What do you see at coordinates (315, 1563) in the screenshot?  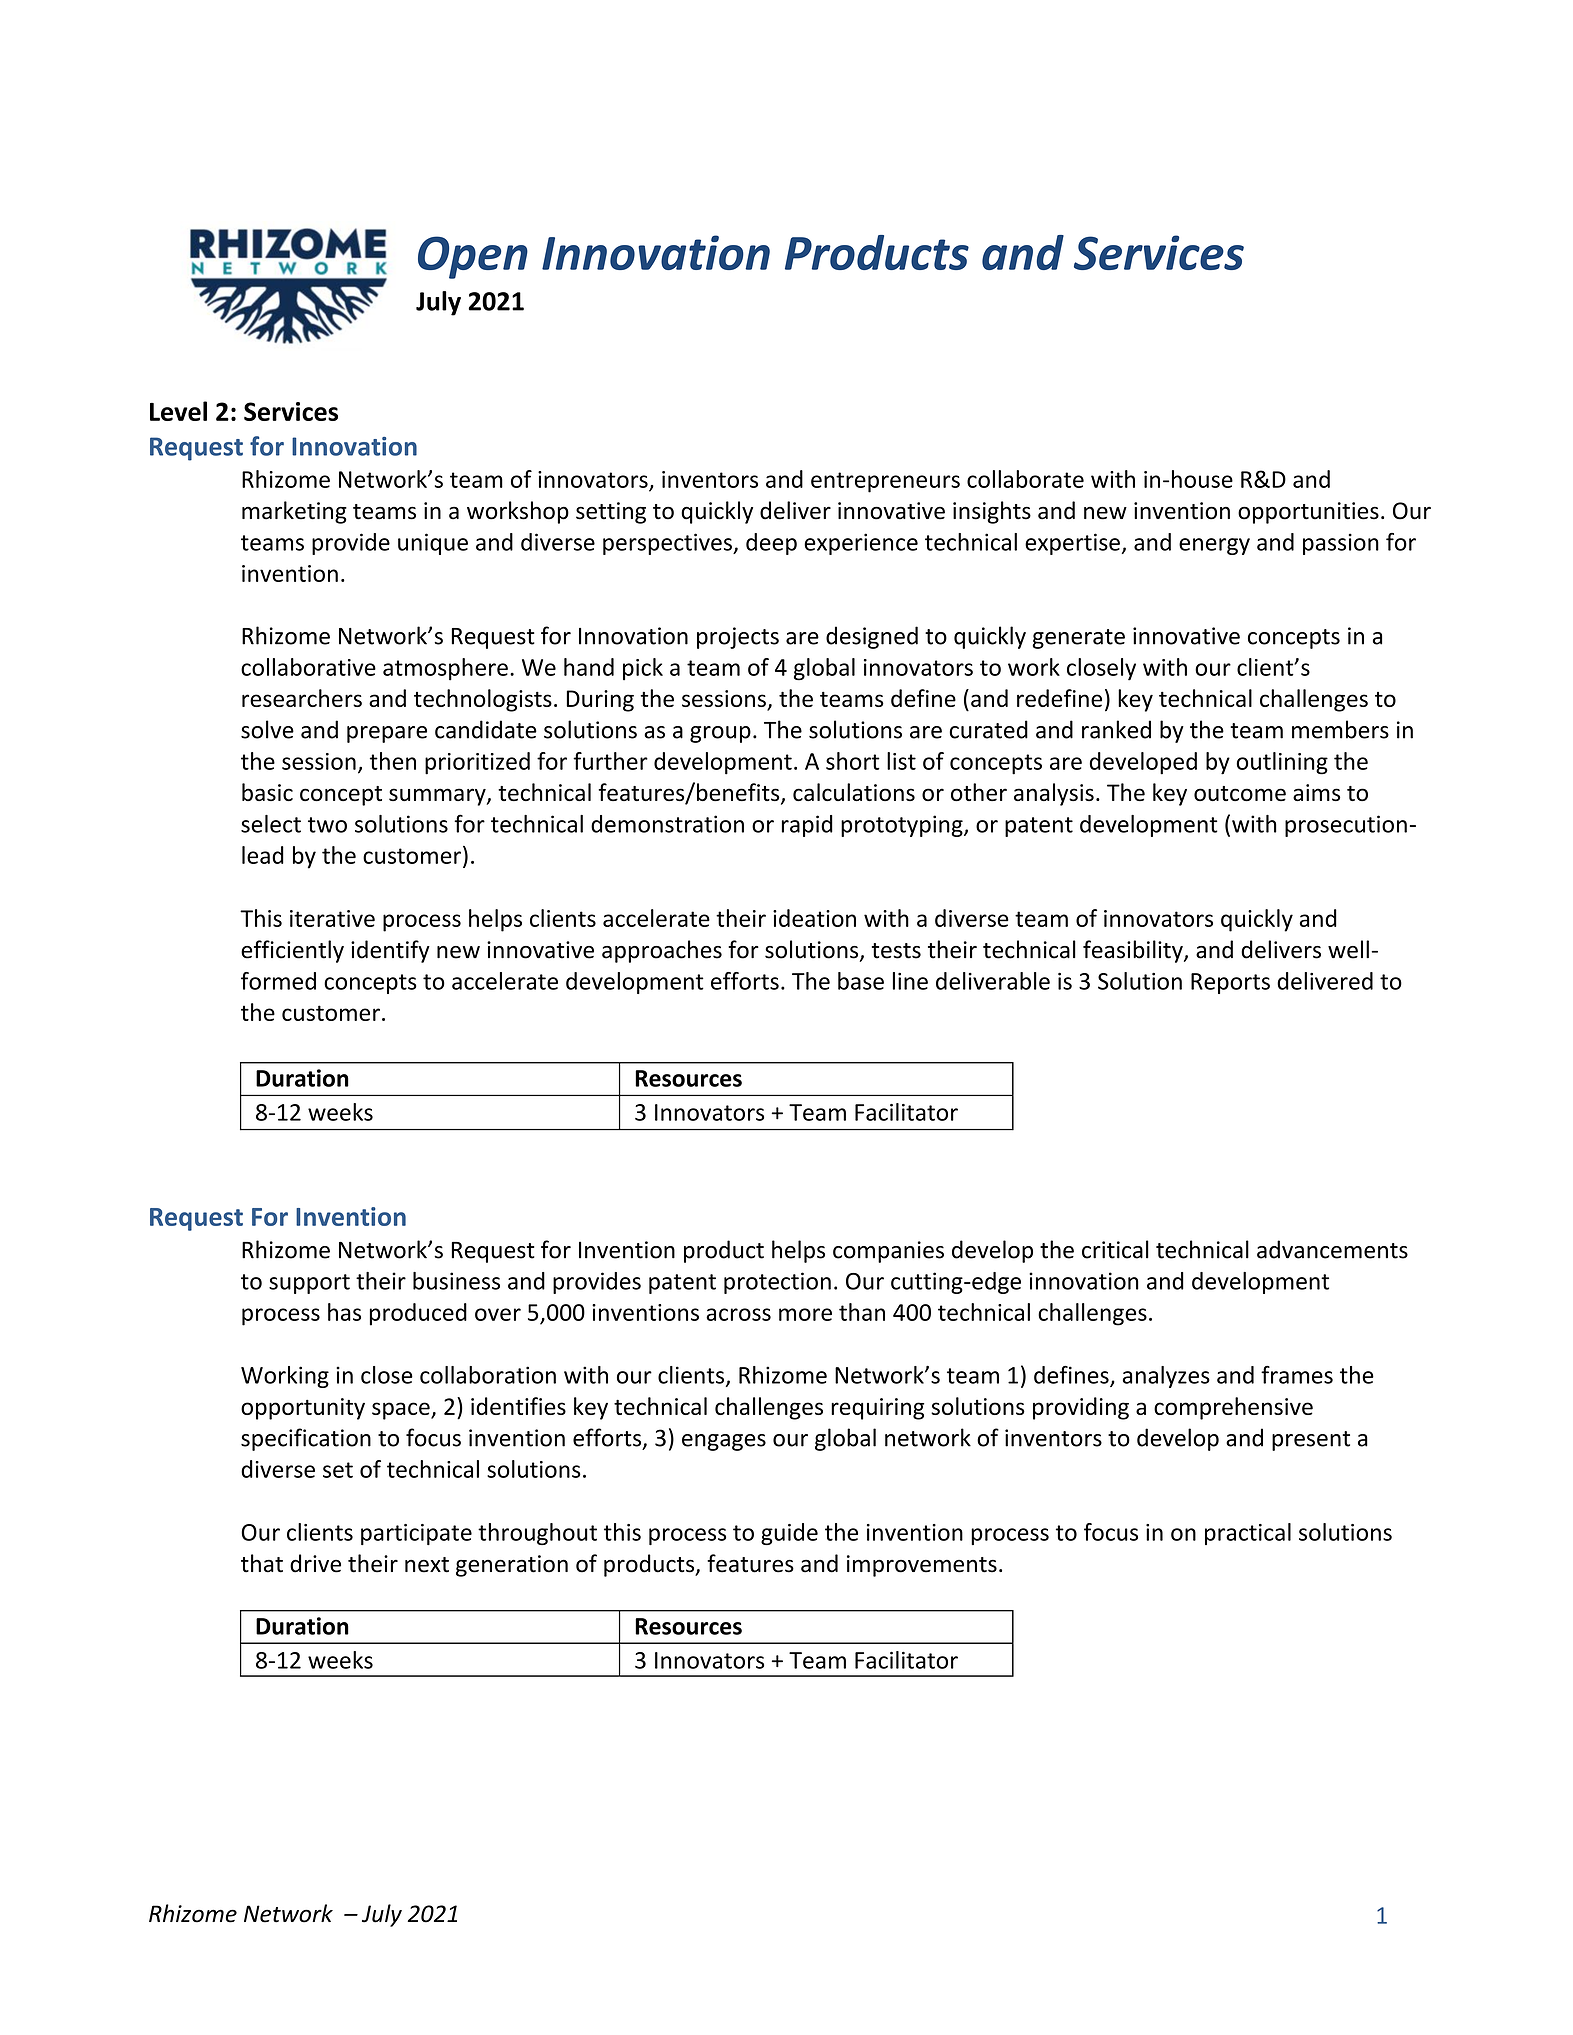 I see `drive` at bounding box center [315, 1563].
